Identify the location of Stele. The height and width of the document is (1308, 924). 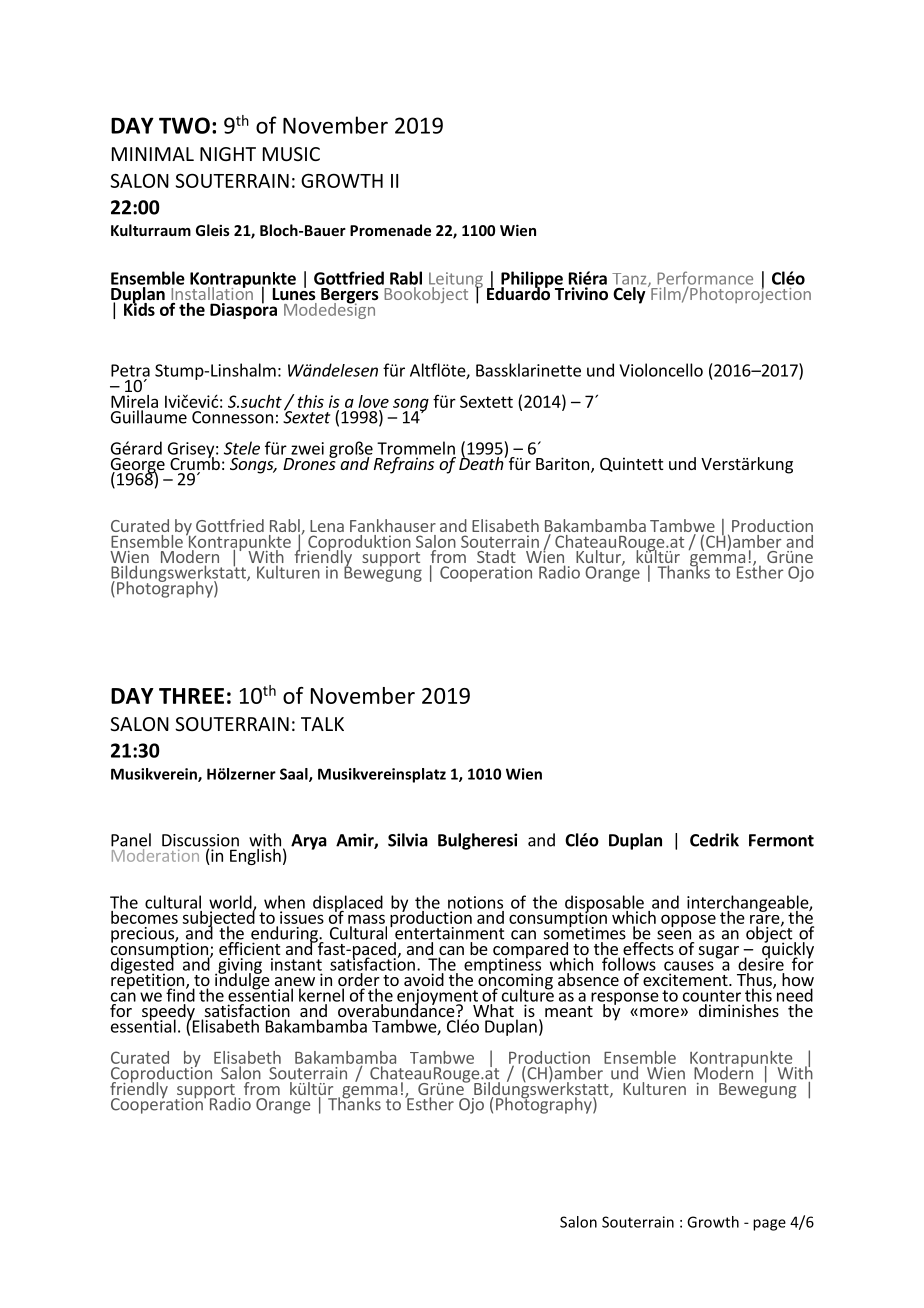
(242, 448).
